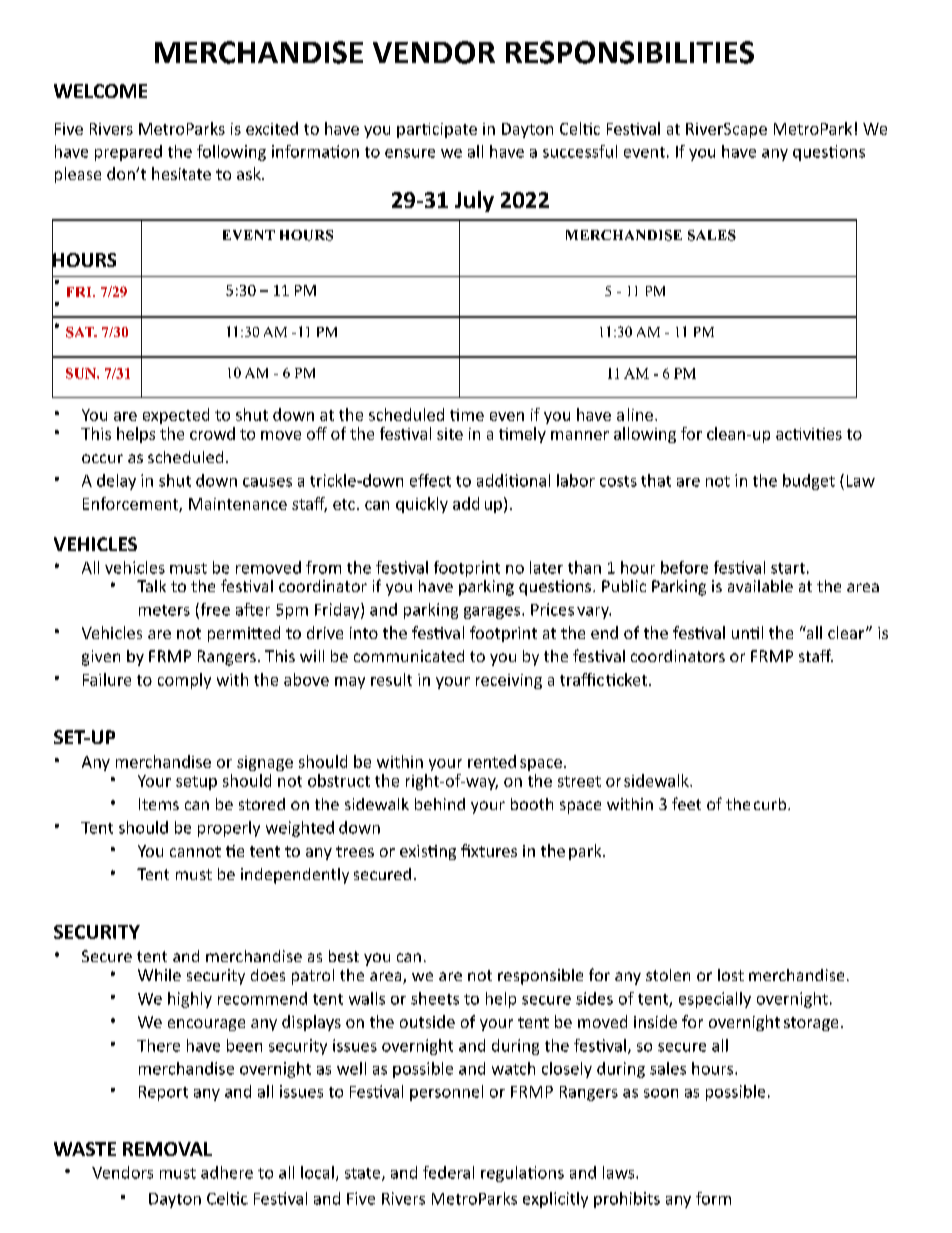 This screenshot has width=952, height=1233. I want to click on meters, so click(164, 610).
